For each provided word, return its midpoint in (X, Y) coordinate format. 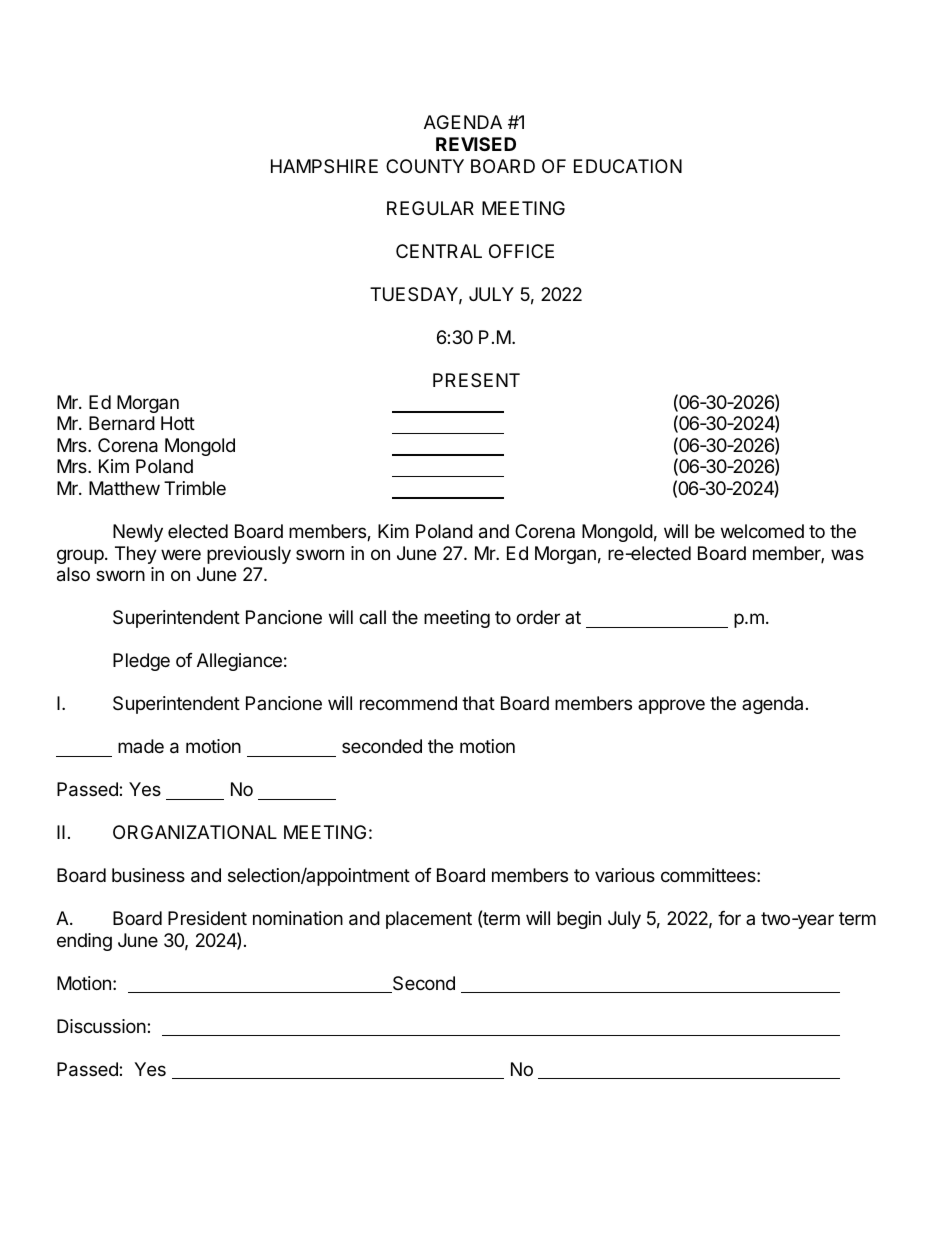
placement (429, 920)
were (181, 554)
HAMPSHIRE (324, 166)
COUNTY (425, 166)
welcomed (762, 531)
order (538, 617)
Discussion (101, 1026)
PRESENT (476, 380)
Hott (178, 423)
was (847, 555)
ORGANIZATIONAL (195, 832)
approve (671, 706)
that (478, 703)
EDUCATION (628, 166)
